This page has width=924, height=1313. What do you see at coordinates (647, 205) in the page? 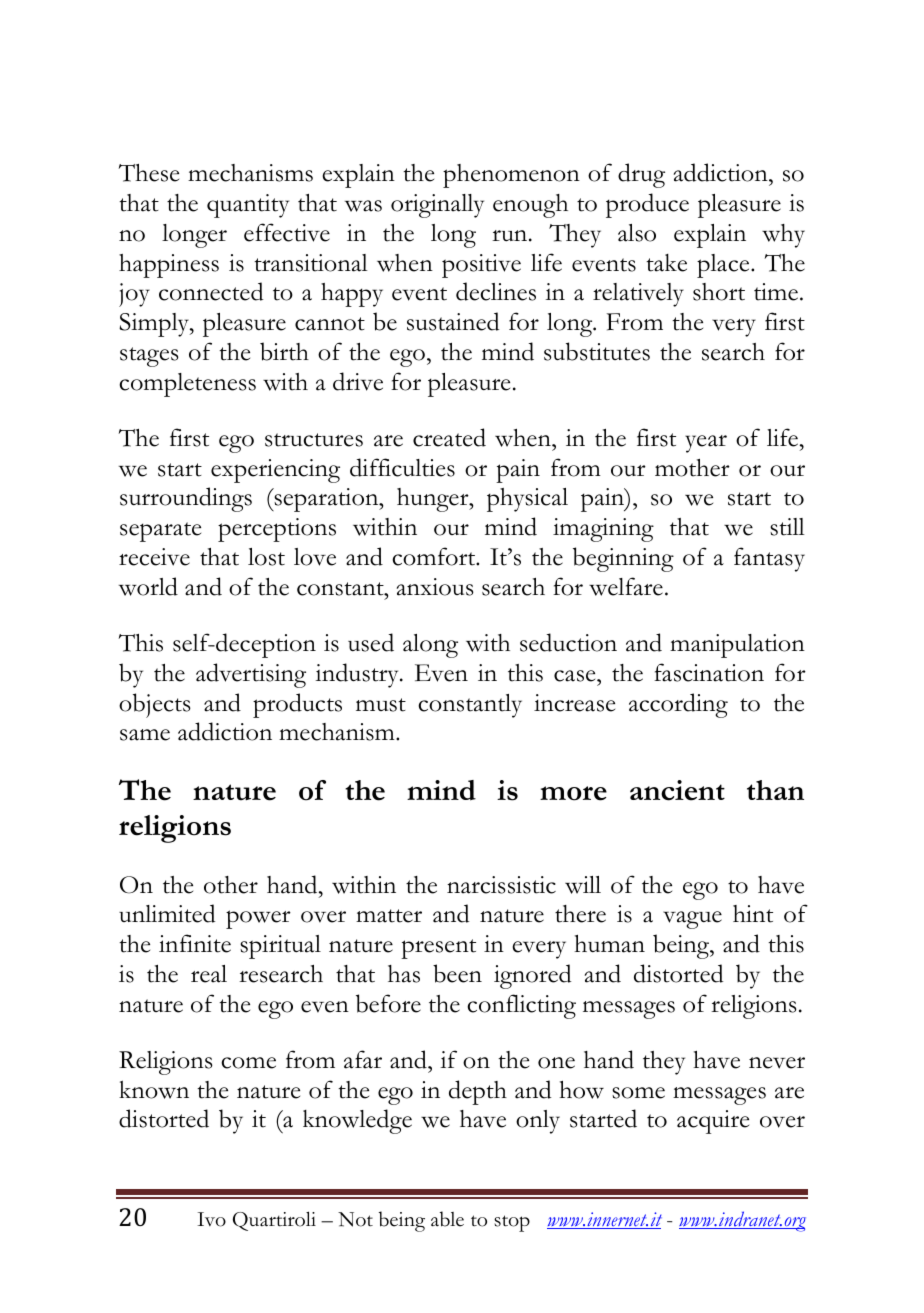
I see `produce` at bounding box center [647, 205].
